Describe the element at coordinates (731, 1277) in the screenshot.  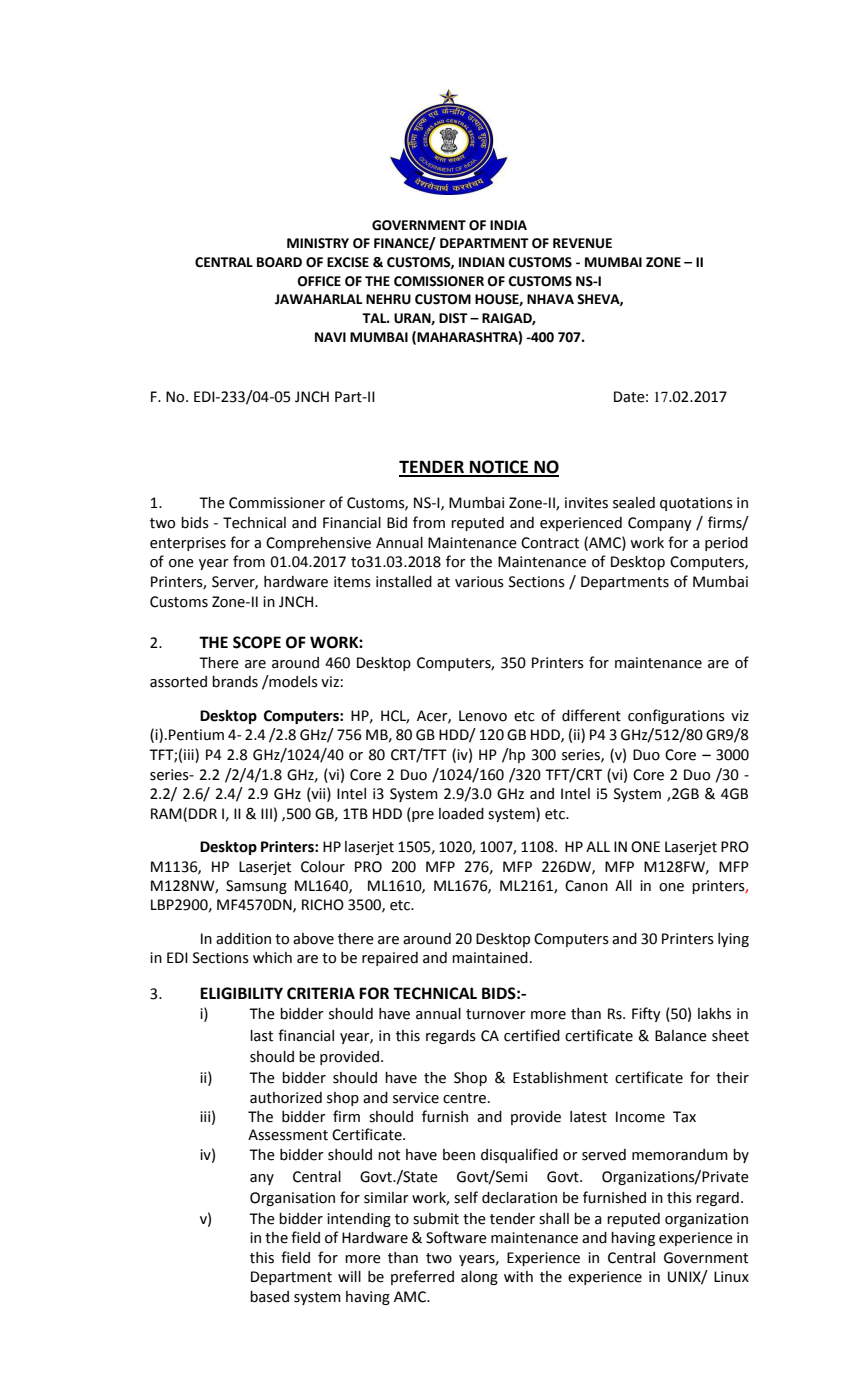
I see `Linux` at that location.
